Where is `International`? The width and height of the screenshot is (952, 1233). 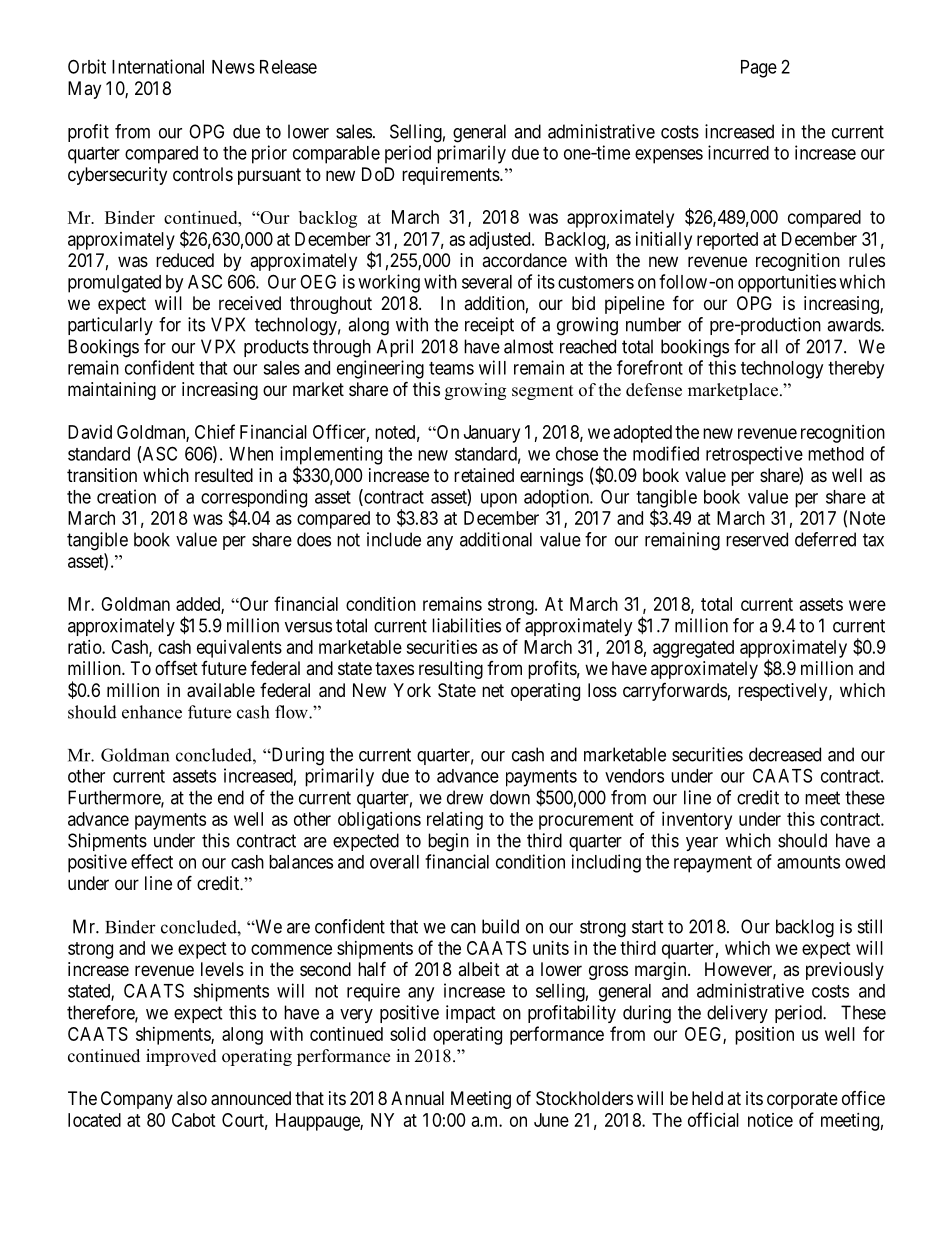
International is located at coordinates (158, 66).
